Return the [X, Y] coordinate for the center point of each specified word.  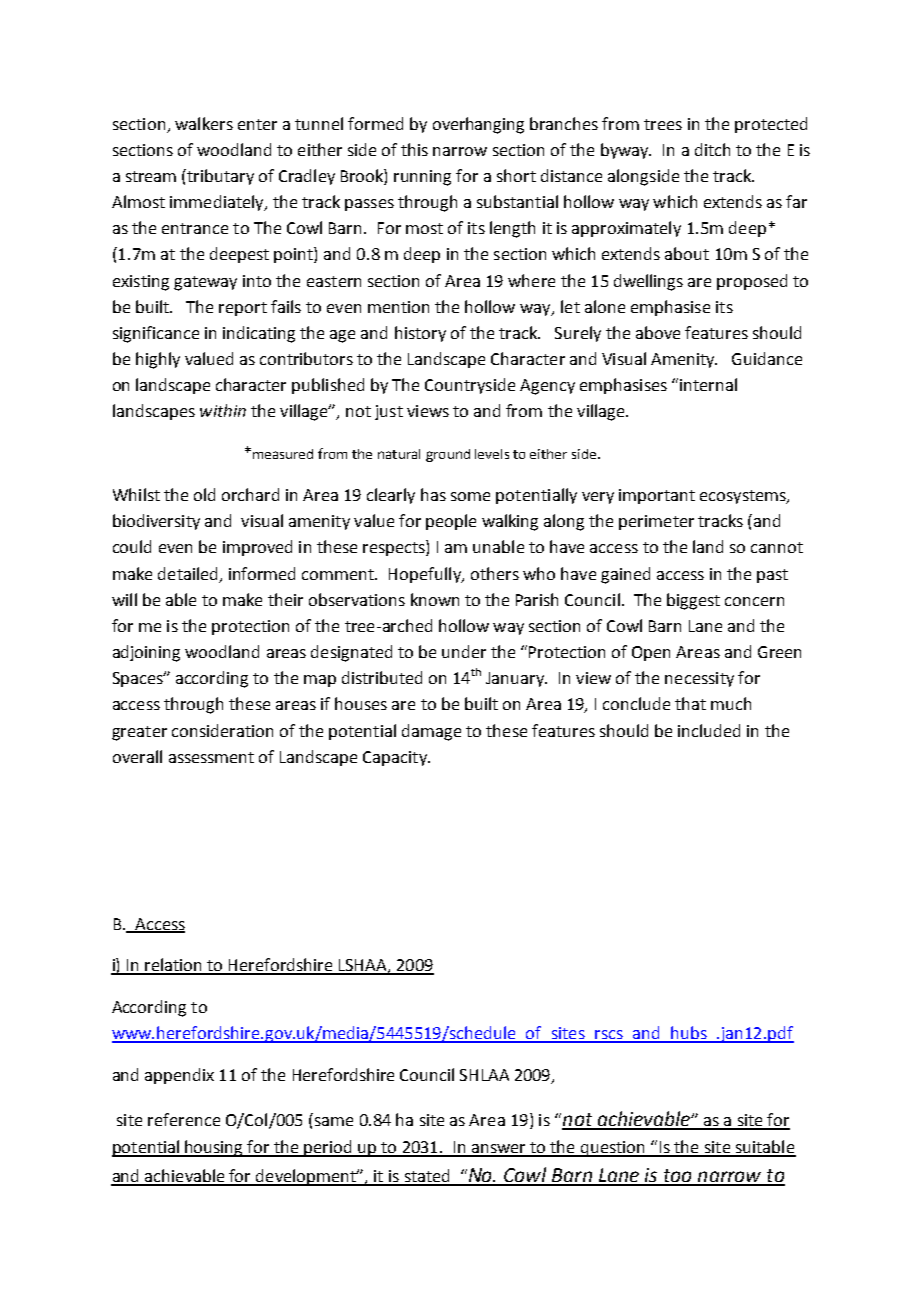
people [451, 522]
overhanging [478, 125]
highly [158, 360]
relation [174, 966]
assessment [211, 757]
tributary [220, 177]
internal [708, 384]
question [612, 1149]
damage [431, 732]
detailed [189, 574]
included [709, 730]
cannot [777, 547]
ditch [712, 149]
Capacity [396, 758]
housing [215, 1148]
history [420, 334]
